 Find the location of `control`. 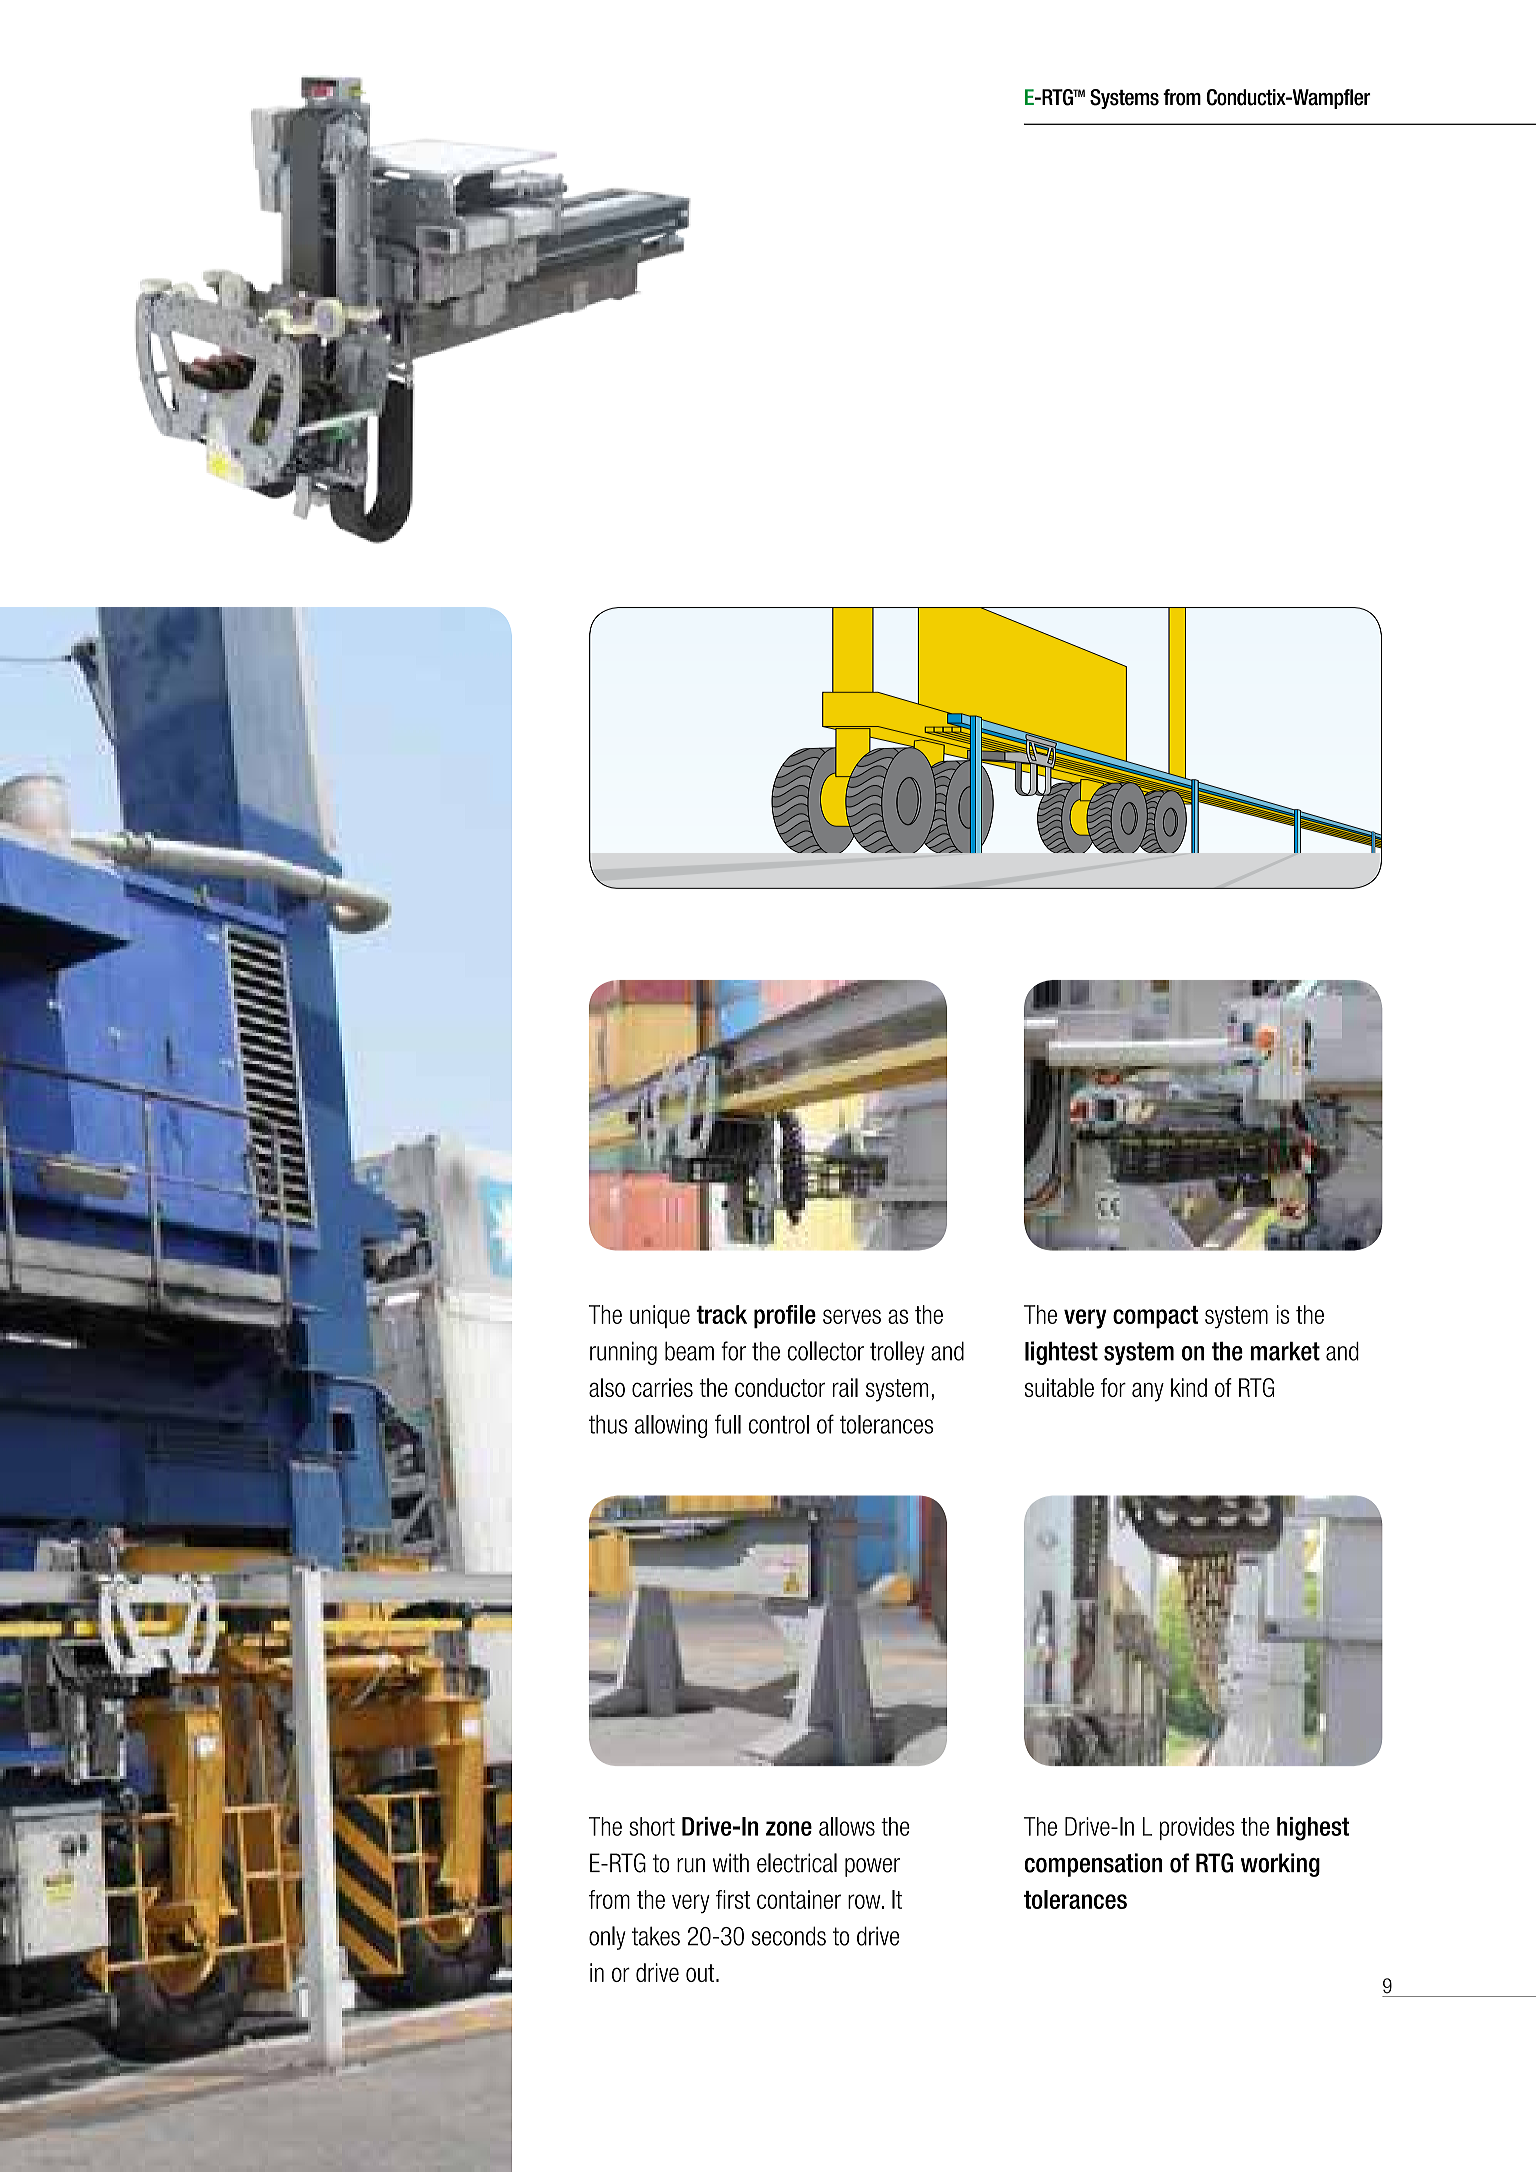

control is located at coordinates (779, 1424).
